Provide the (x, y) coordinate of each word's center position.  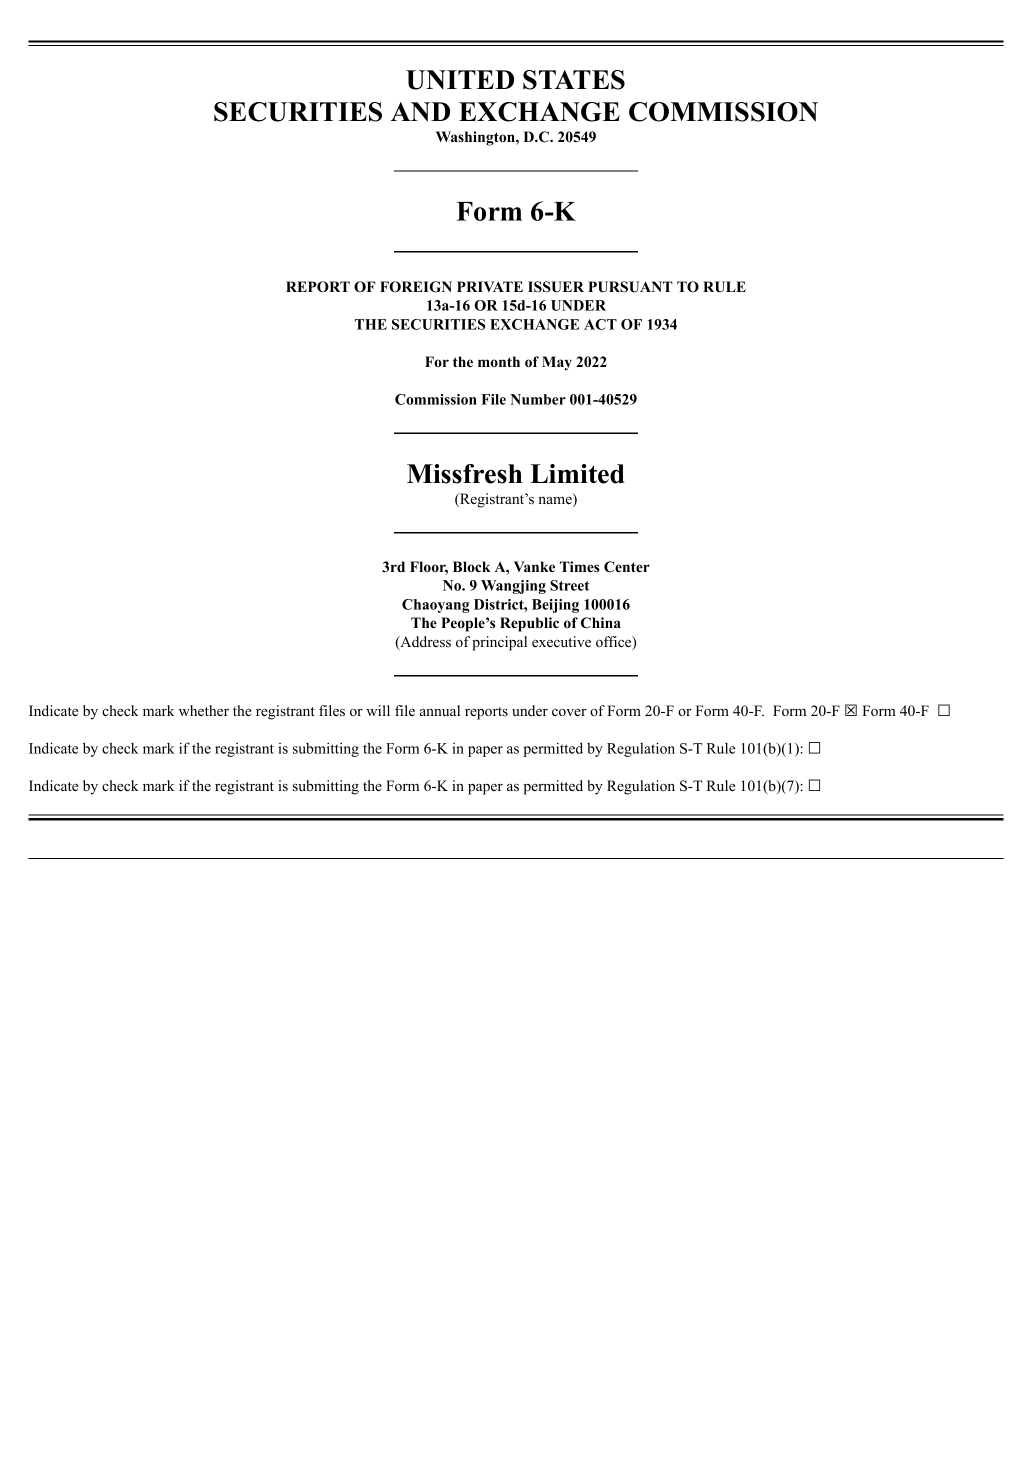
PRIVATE (490, 286)
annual (440, 710)
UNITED (460, 80)
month (499, 361)
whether (204, 710)
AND (420, 112)
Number (538, 399)
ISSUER (556, 287)
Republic (529, 624)
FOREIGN (416, 287)
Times (580, 566)
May (557, 363)
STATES (574, 80)
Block (472, 566)
